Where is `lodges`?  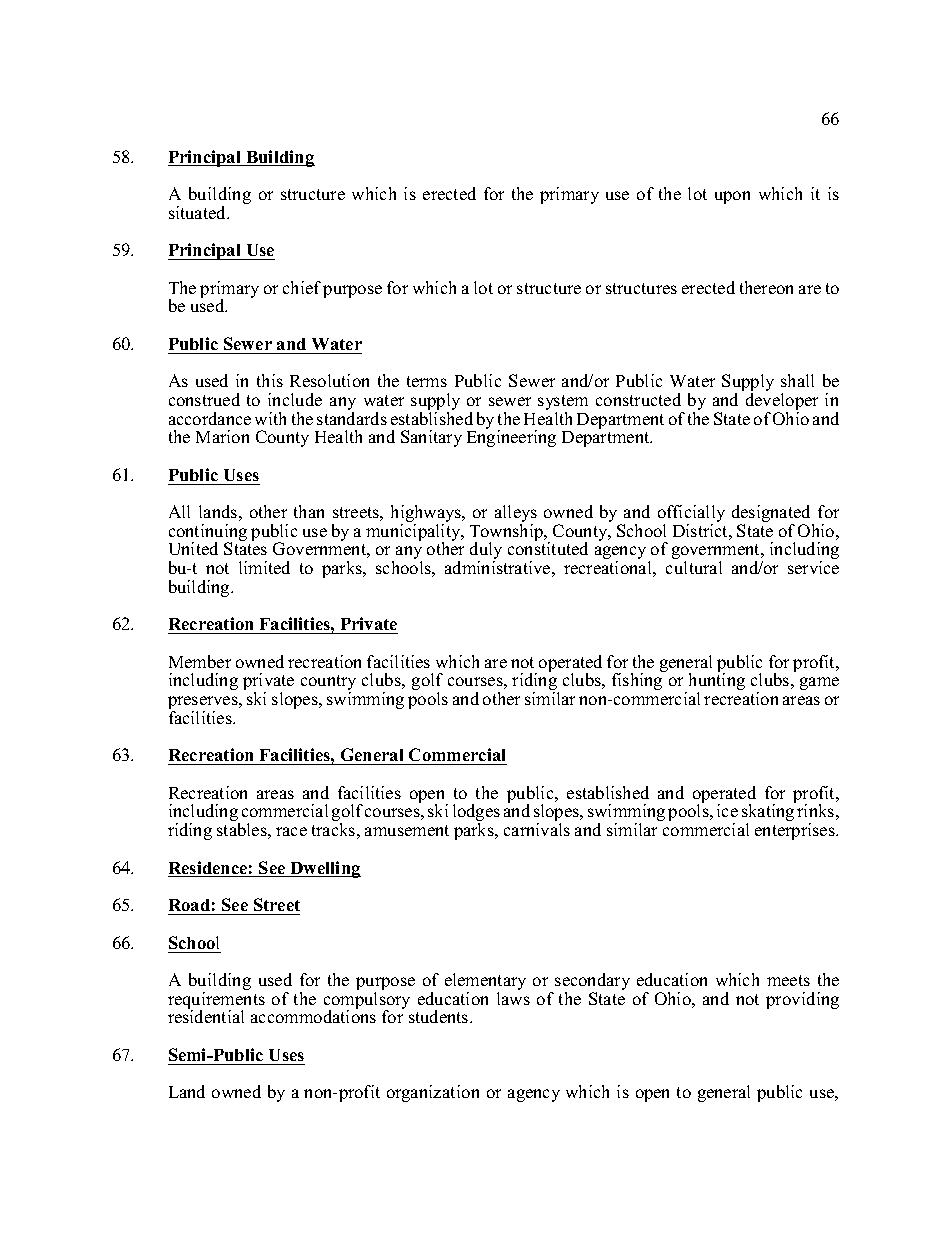 lodges is located at coordinates (476, 814).
